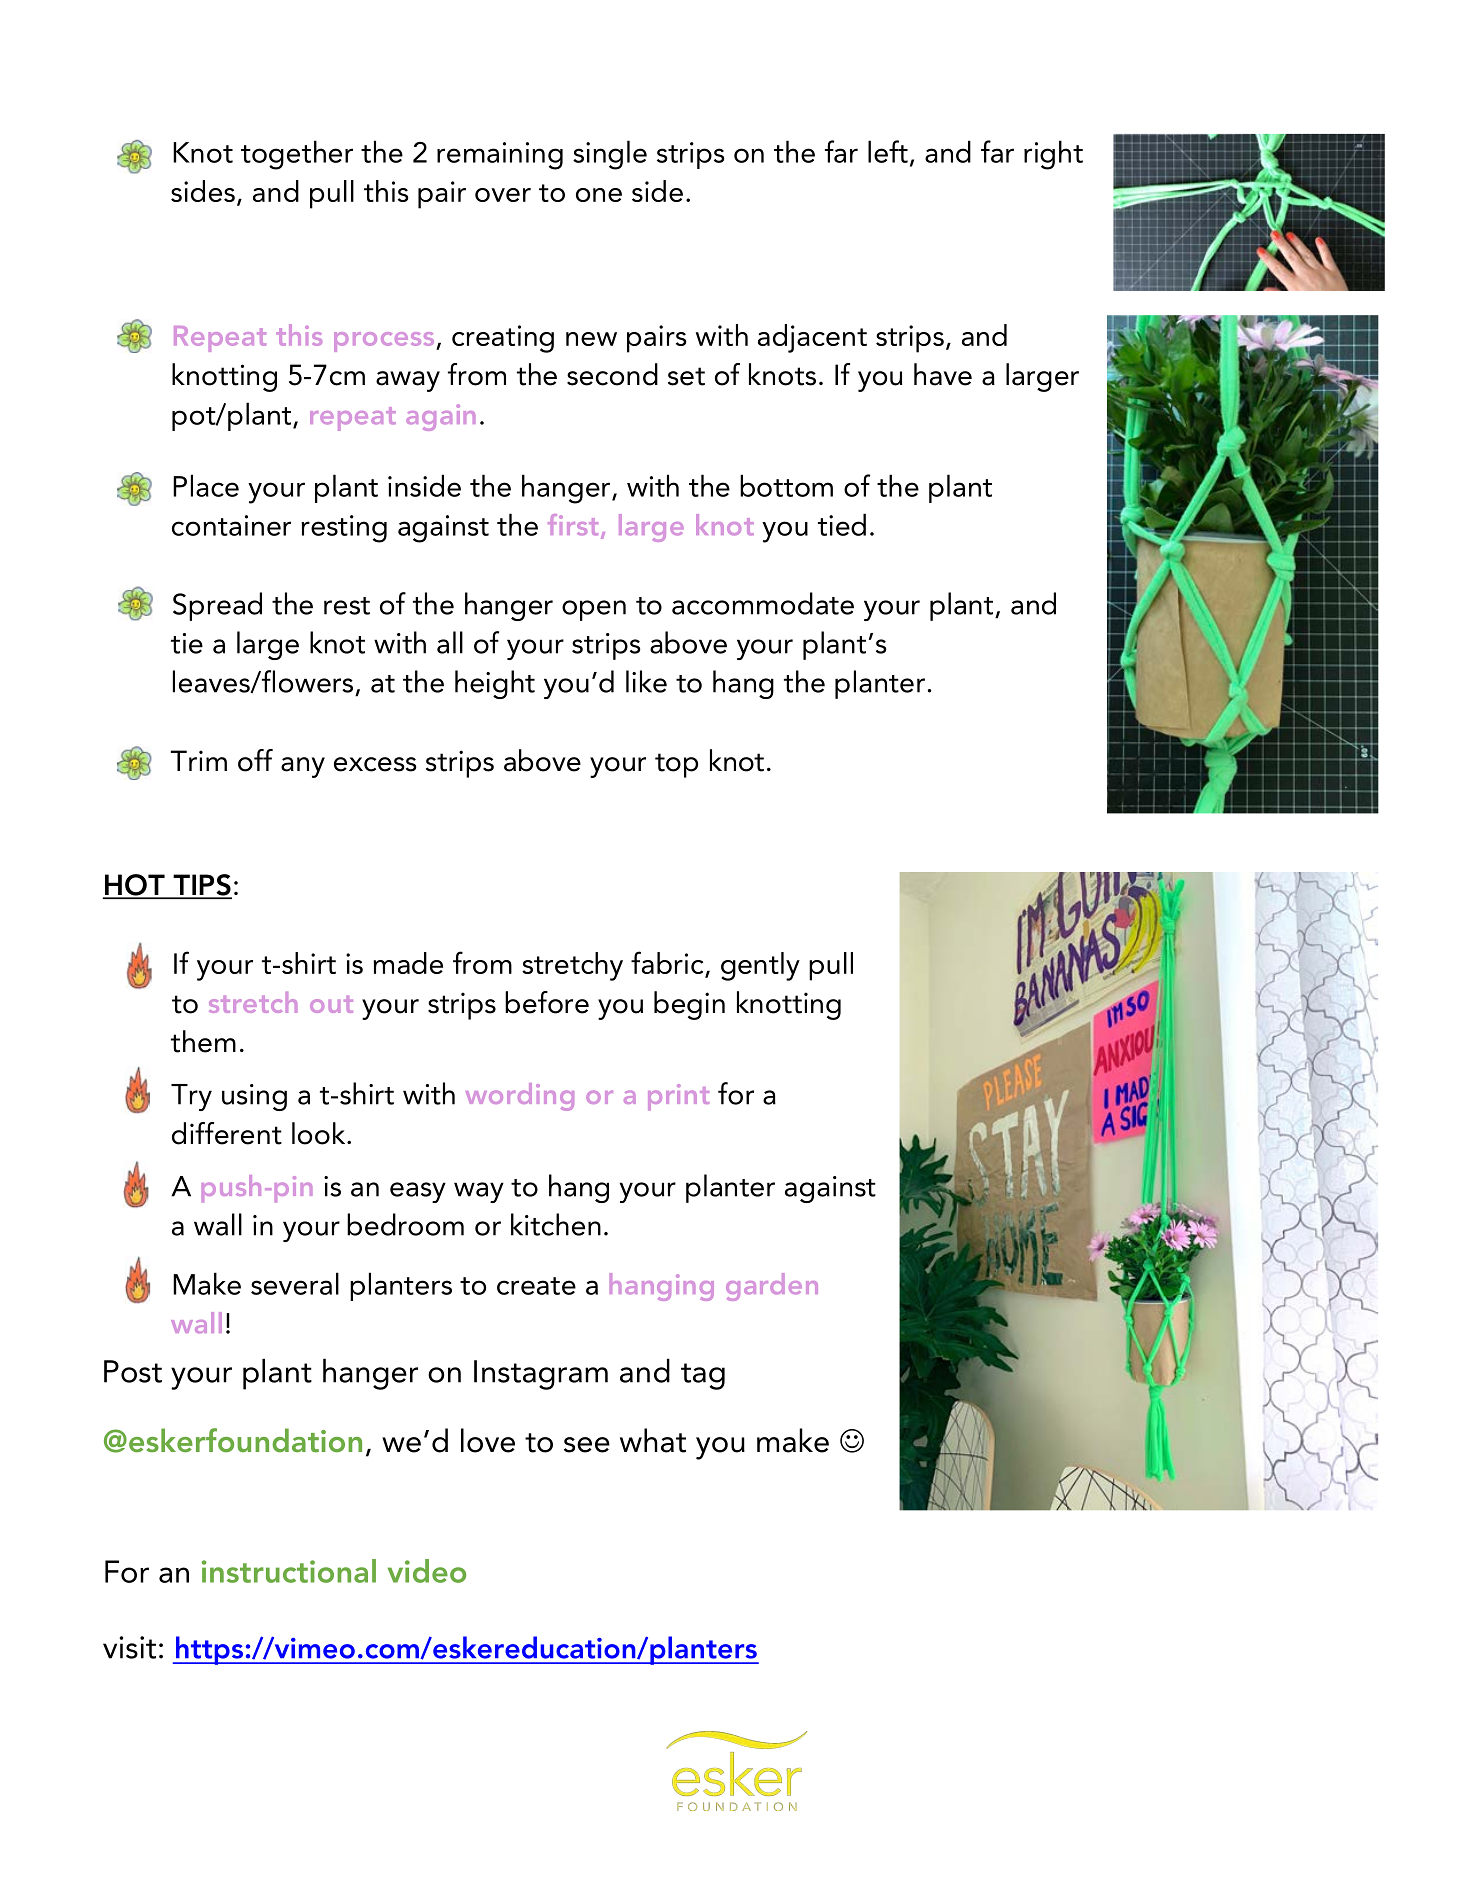  I want to click on garden, so click(772, 1287).
